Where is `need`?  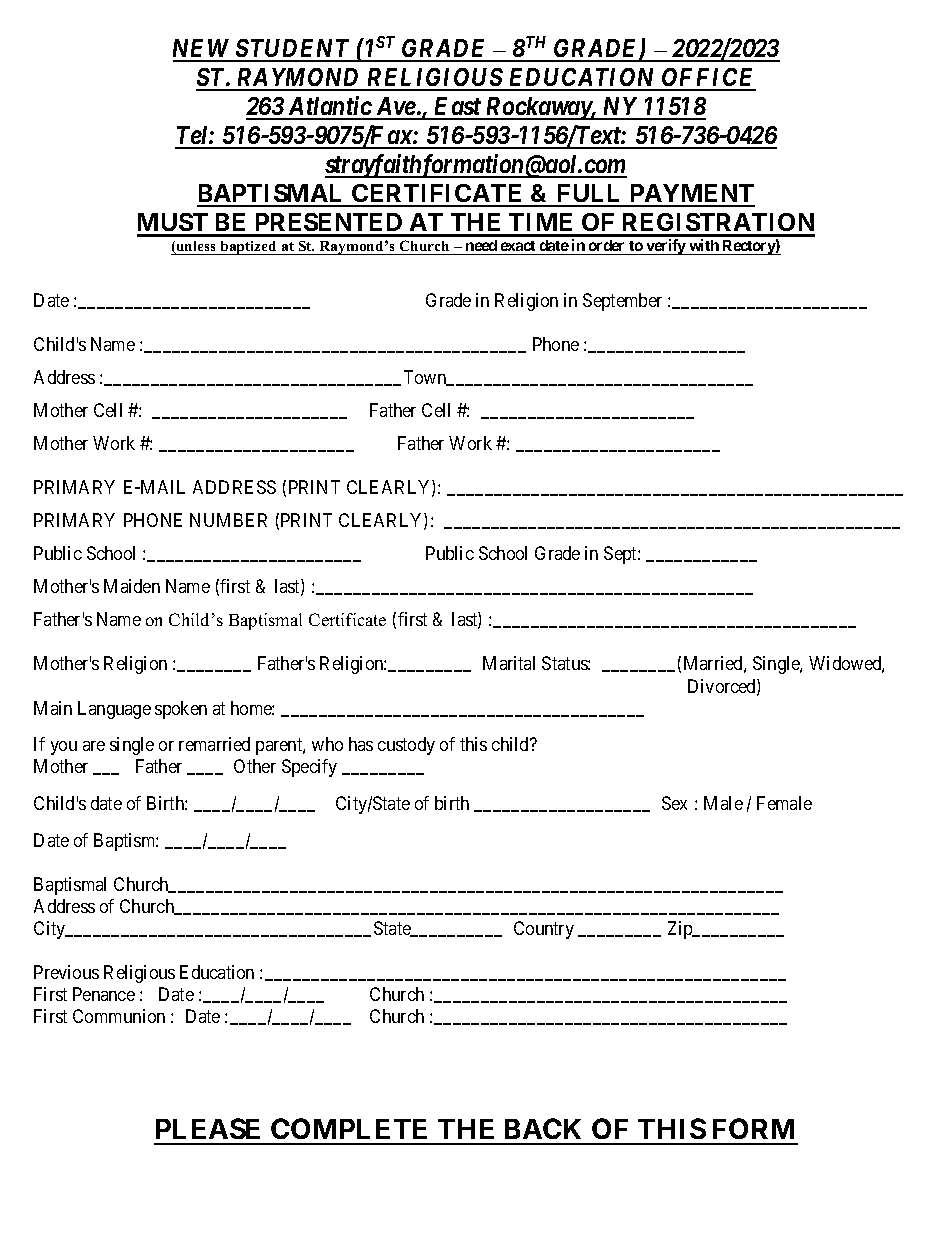
need is located at coordinates (481, 247).
